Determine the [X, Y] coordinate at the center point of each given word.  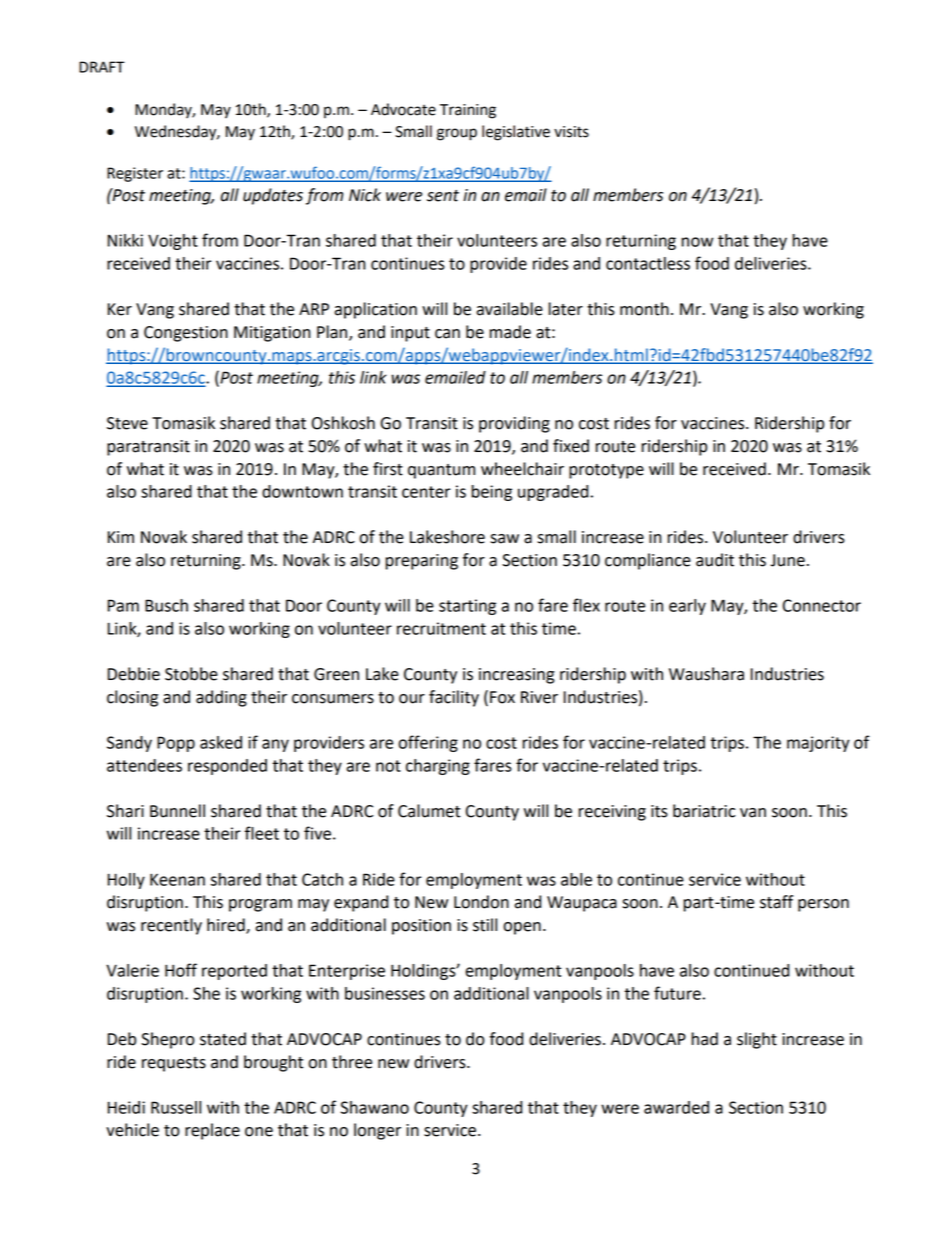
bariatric [704, 811]
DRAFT [102, 67]
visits [571, 132]
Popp [176, 744]
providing [514, 424]
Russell [176, 1107]
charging [438, 767]
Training [468, 111]
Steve [127, 423]
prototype [606, 471]
